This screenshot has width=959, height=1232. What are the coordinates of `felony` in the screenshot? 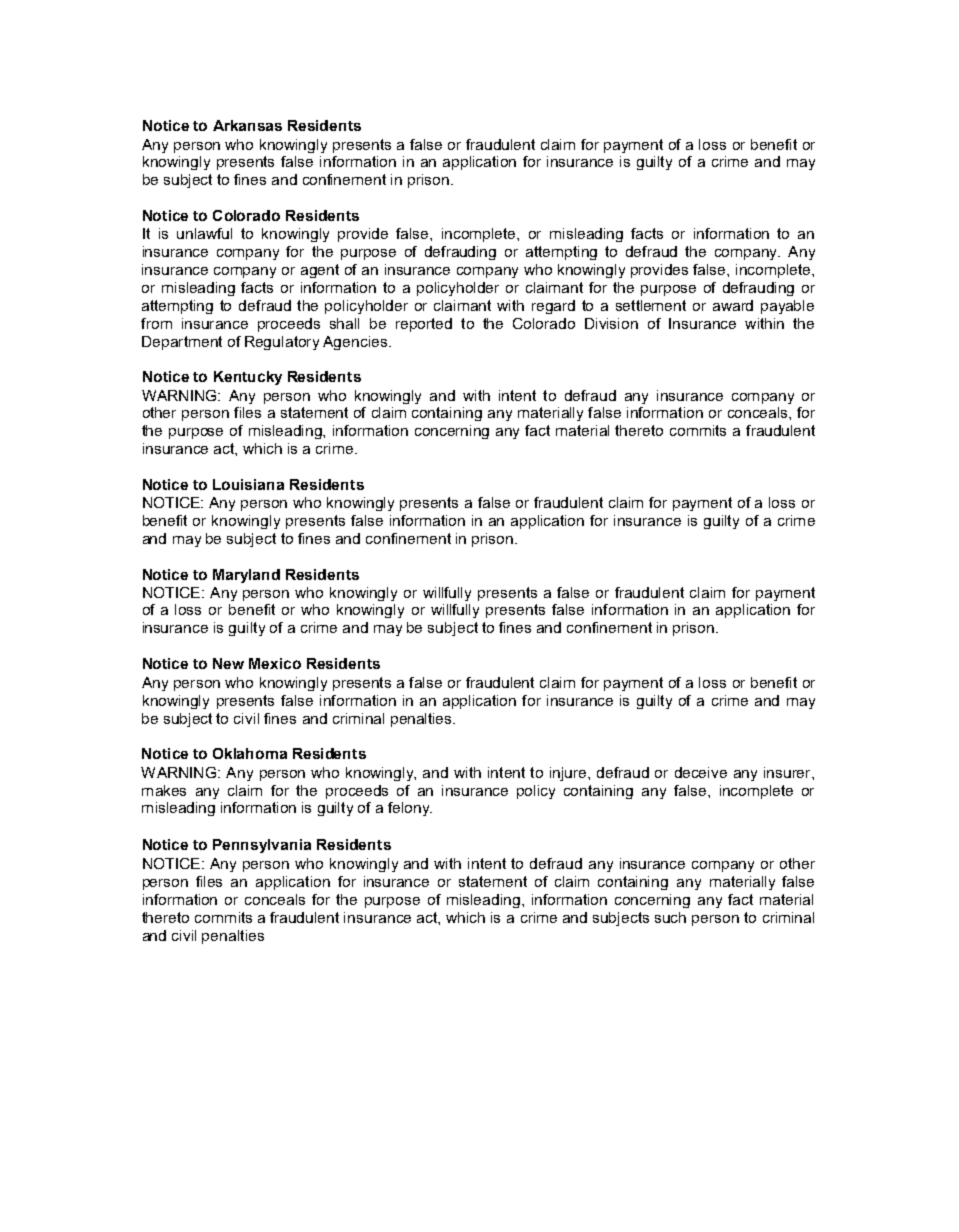 It's located at (410, 809).
